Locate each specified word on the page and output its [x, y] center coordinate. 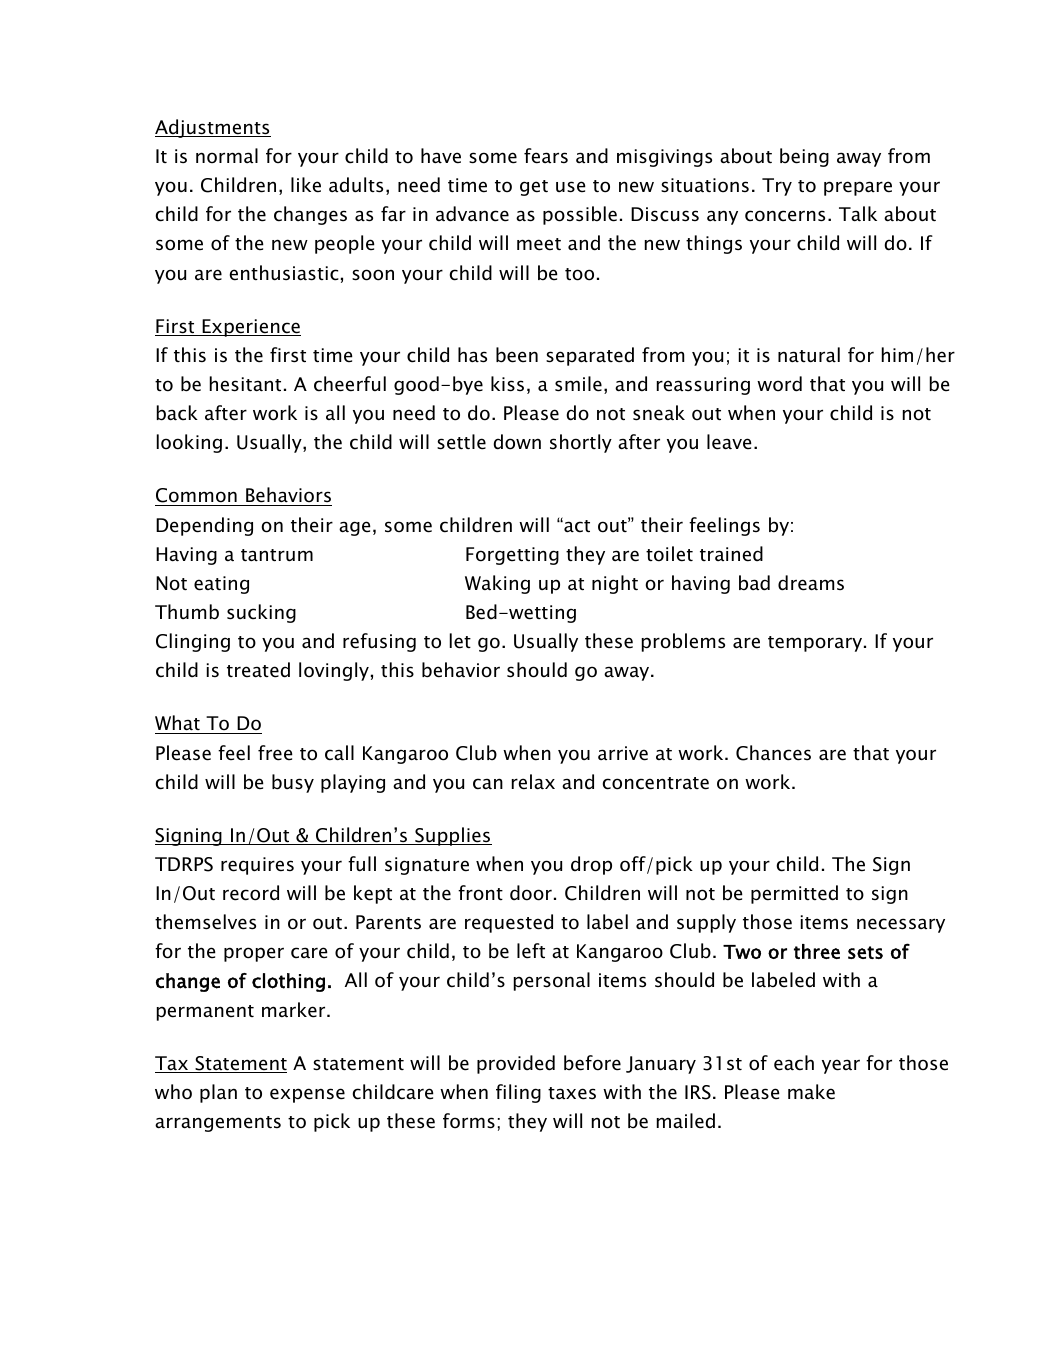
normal [227, 156]
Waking [497, 584]
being [804, 157]
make [811, 1092]
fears [546, 156]
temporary [816, 644]
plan [218, 1093]
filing [518, 1093]
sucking [261, 613]
